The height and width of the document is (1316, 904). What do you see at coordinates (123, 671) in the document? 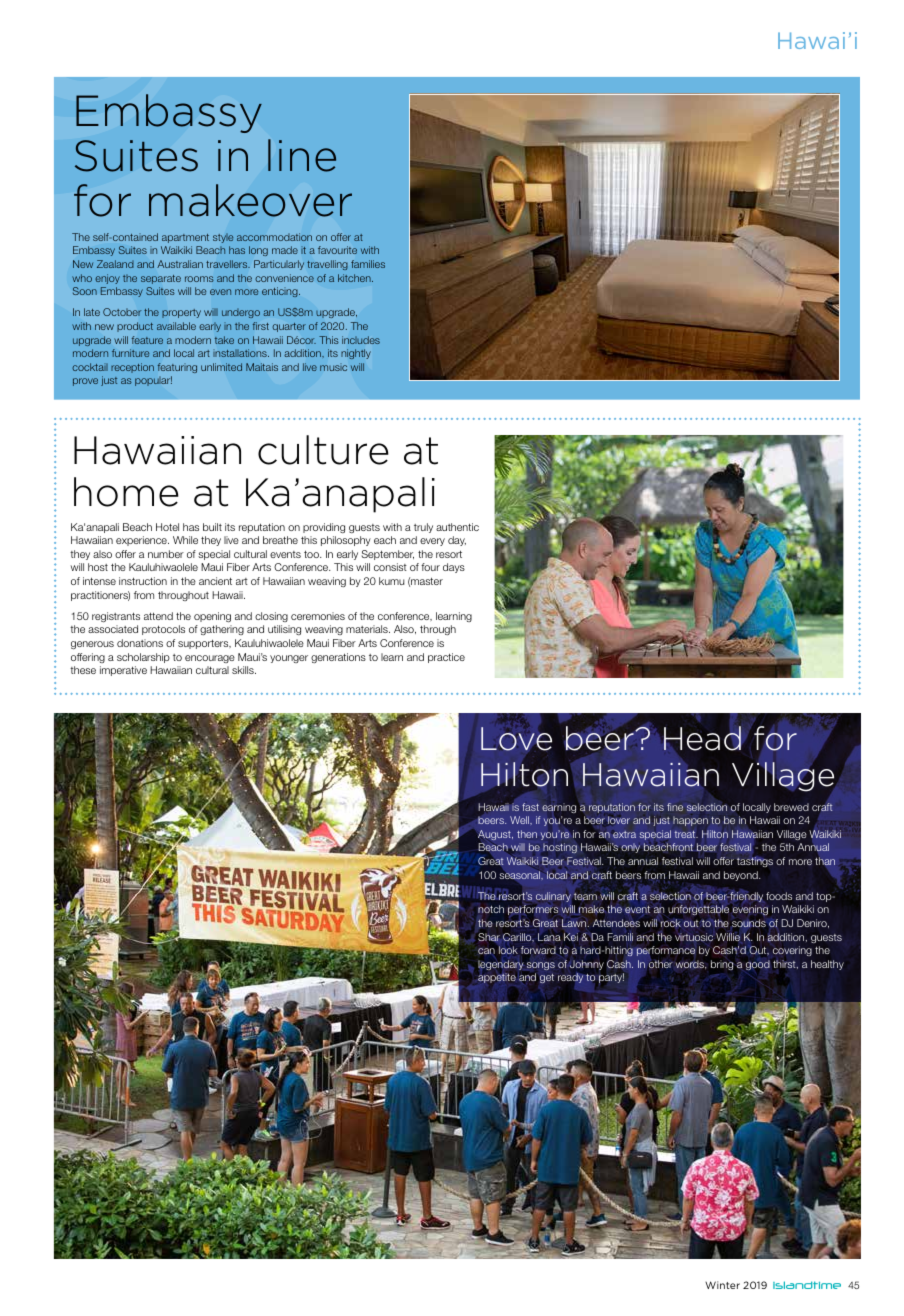
I see `imperative` at bounding box center [123, 671].
